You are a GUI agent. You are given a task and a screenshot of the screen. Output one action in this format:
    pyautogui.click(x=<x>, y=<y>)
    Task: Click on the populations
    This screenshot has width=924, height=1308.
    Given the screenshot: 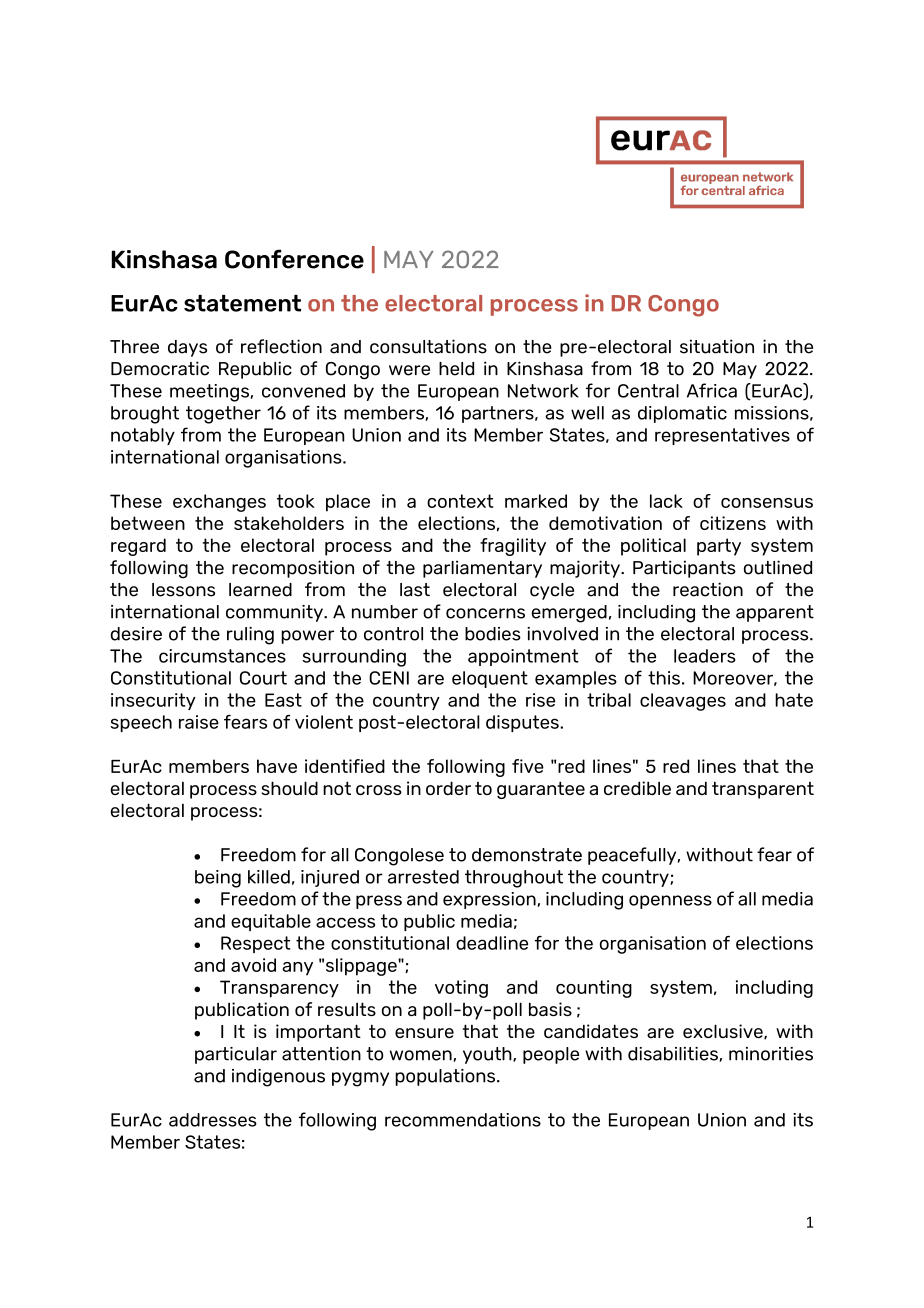 What is the action you would take?
    pyautogui.click(x=446, y=1077)
